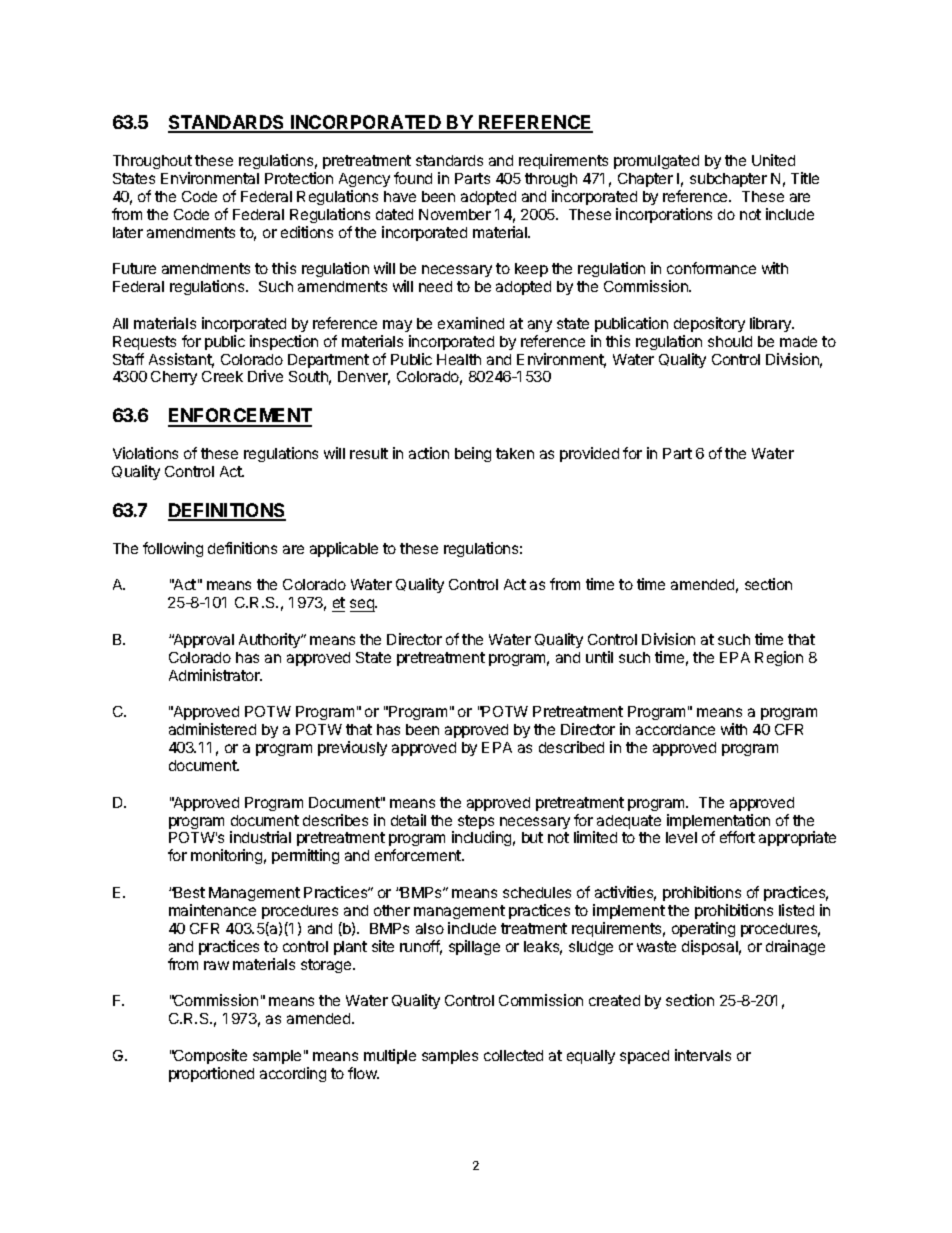  Describe the element at coordinates (779, 658) in the screenshot. I see `Region` at that location.
